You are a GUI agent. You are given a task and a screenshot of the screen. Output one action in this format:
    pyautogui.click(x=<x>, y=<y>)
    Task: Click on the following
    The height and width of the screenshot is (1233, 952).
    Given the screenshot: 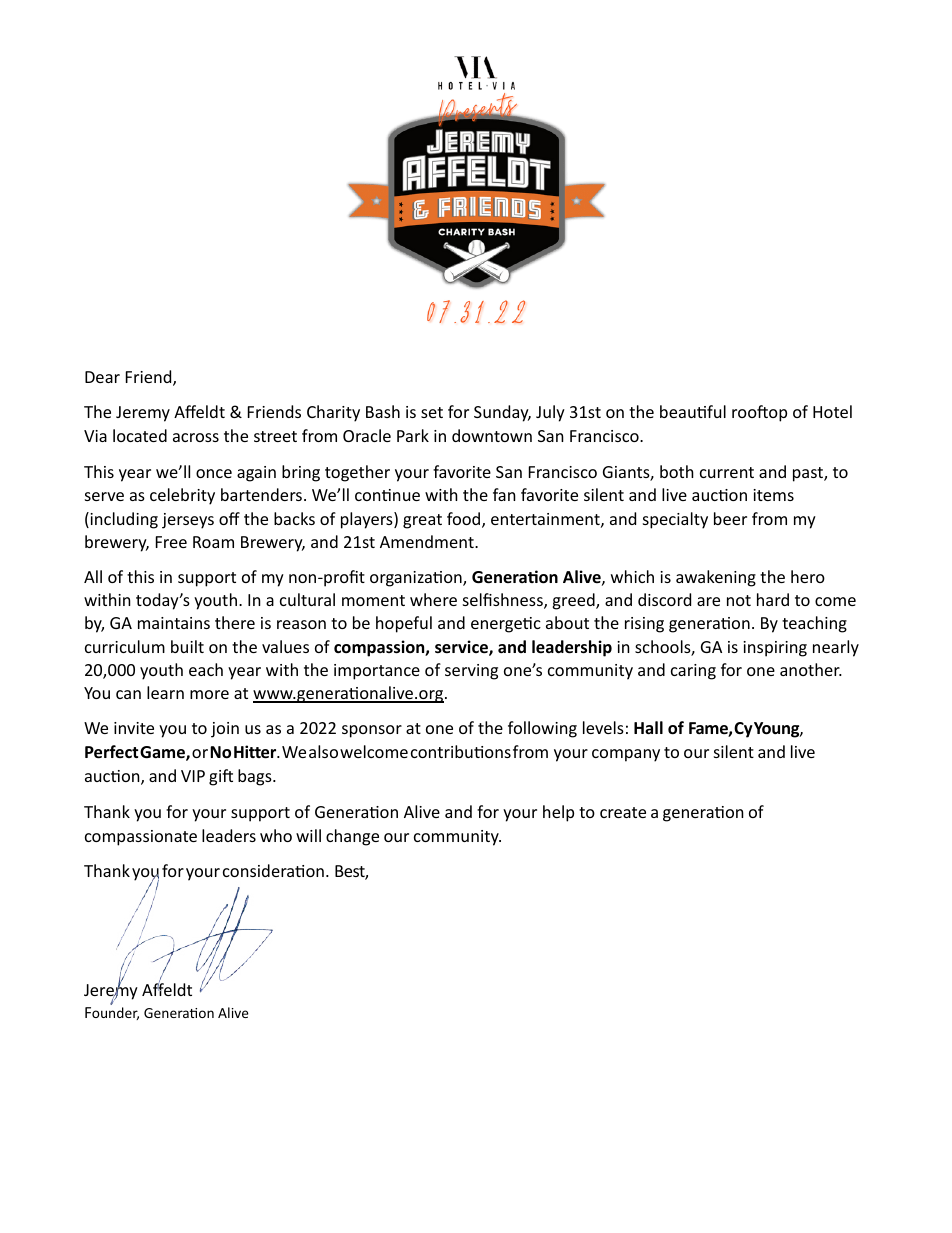 What is the action you would take?
    pyautogui.click(x=542, y=729)
